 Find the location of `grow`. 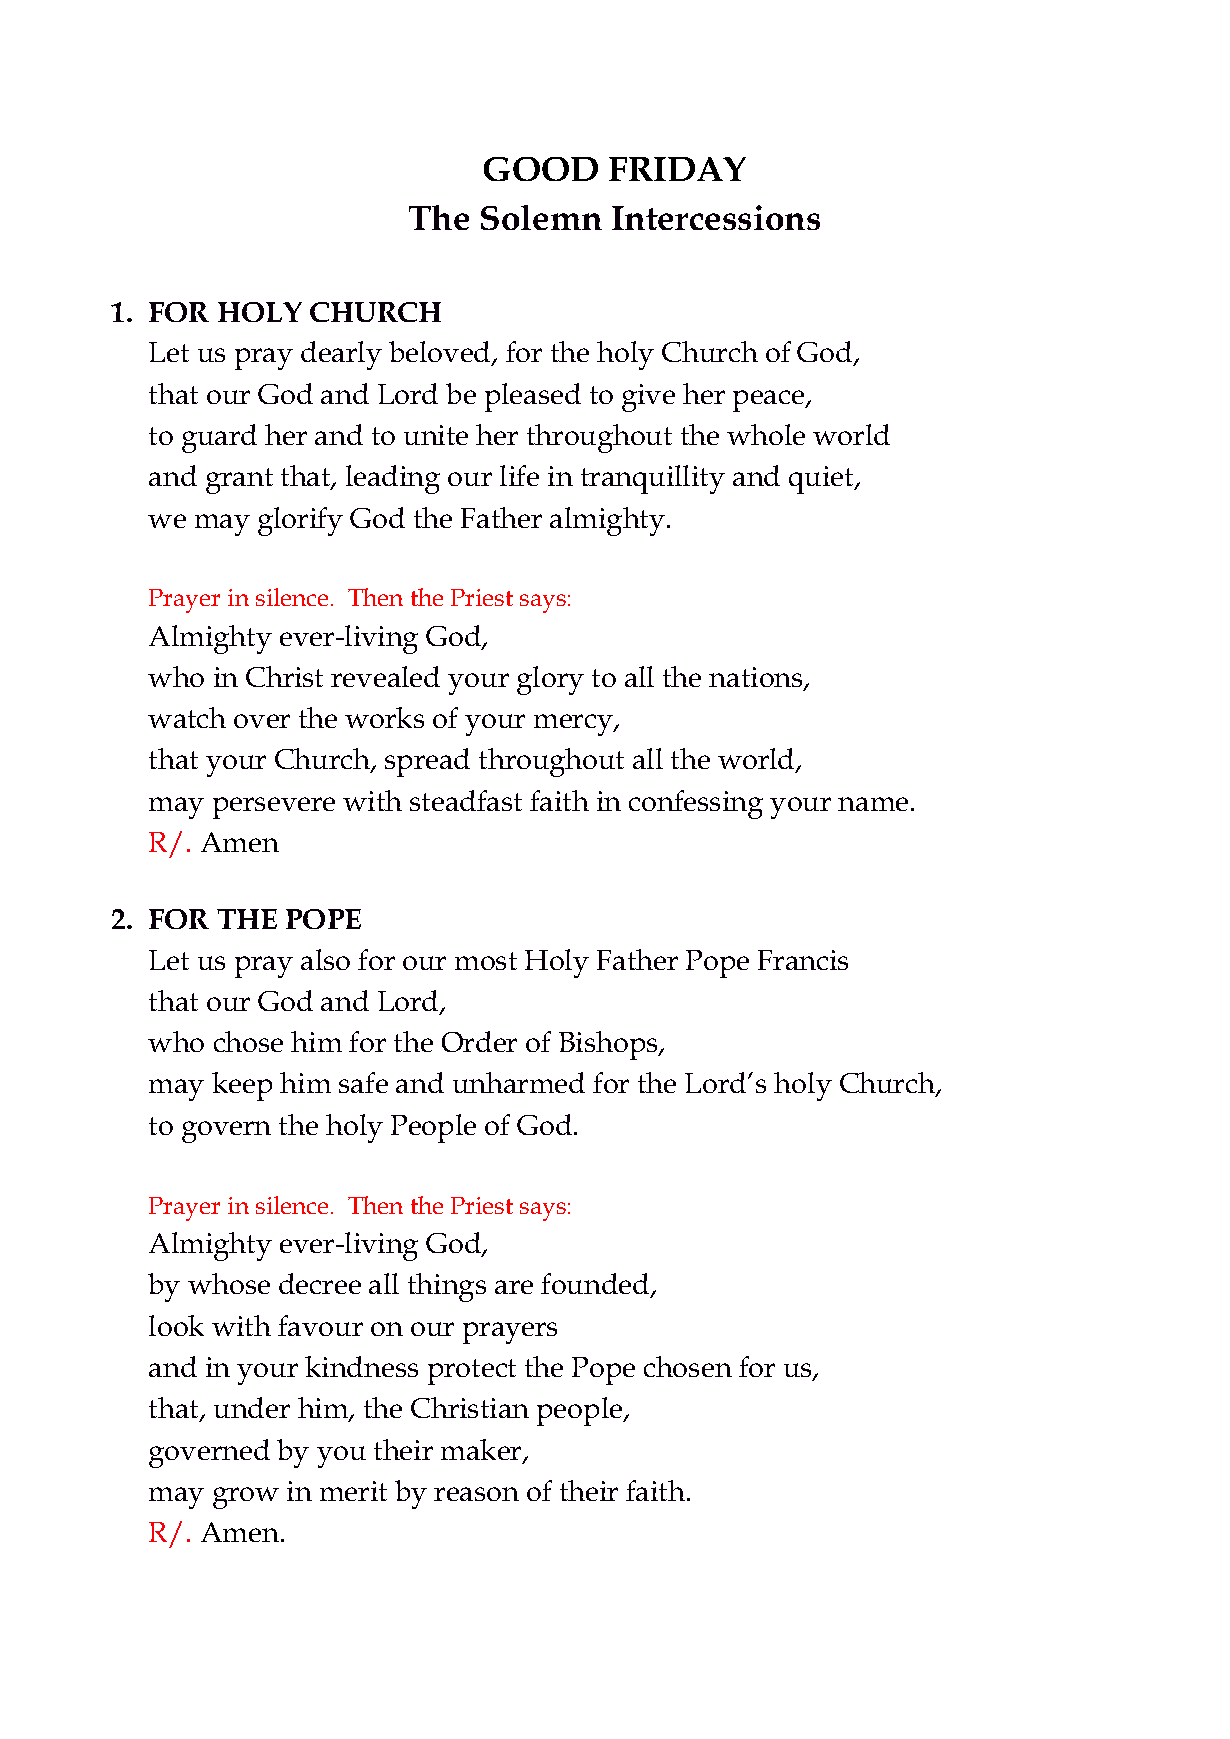

grow is located at coordinates (246, 1498).
